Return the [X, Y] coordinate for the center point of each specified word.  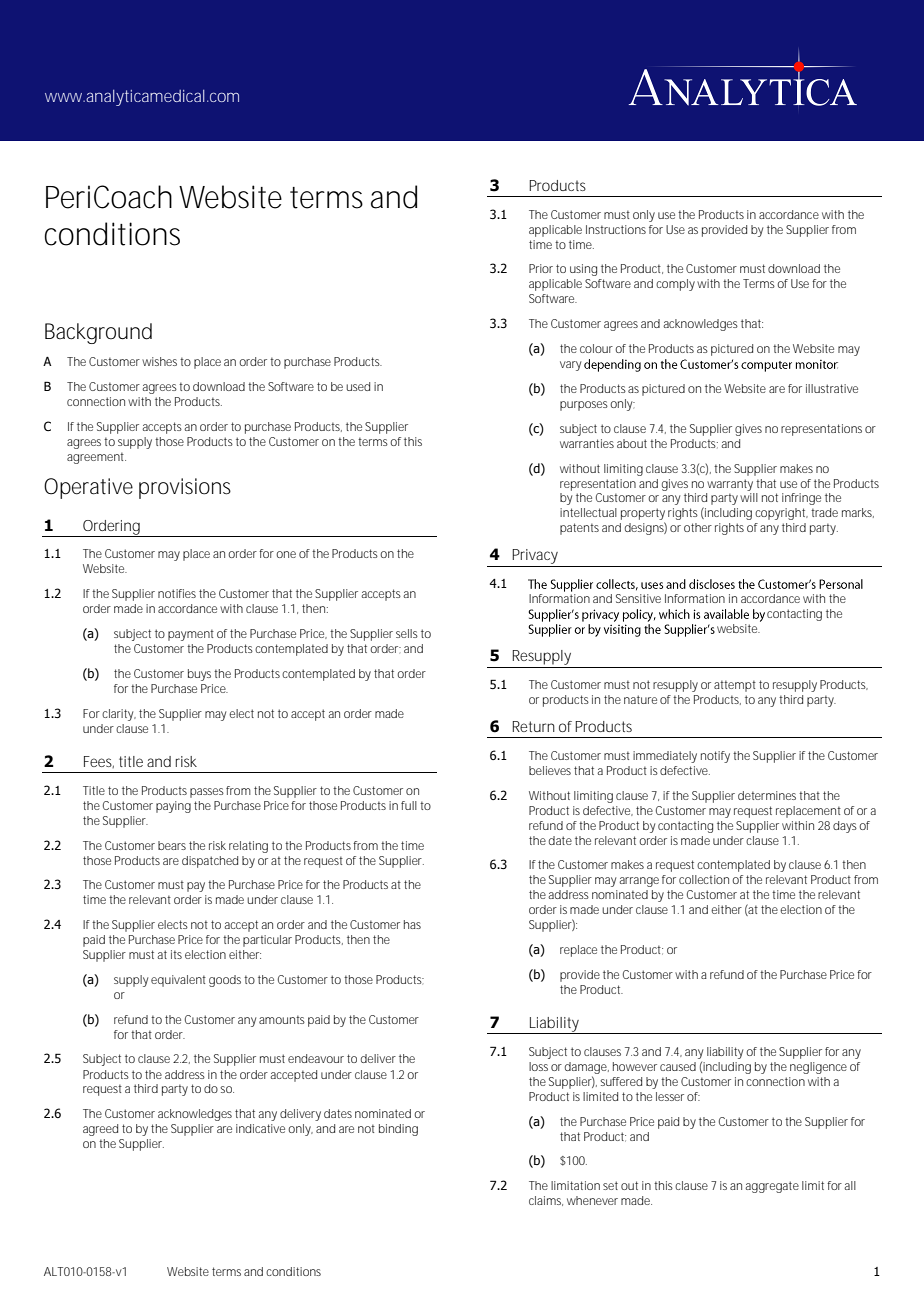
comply [675, 285]
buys [199, 675]
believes [550, 770]
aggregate [772, 1187]
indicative [260, 1128]
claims [545, 1200]
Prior [541, 268]
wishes [159, 361]
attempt [735, 686]
